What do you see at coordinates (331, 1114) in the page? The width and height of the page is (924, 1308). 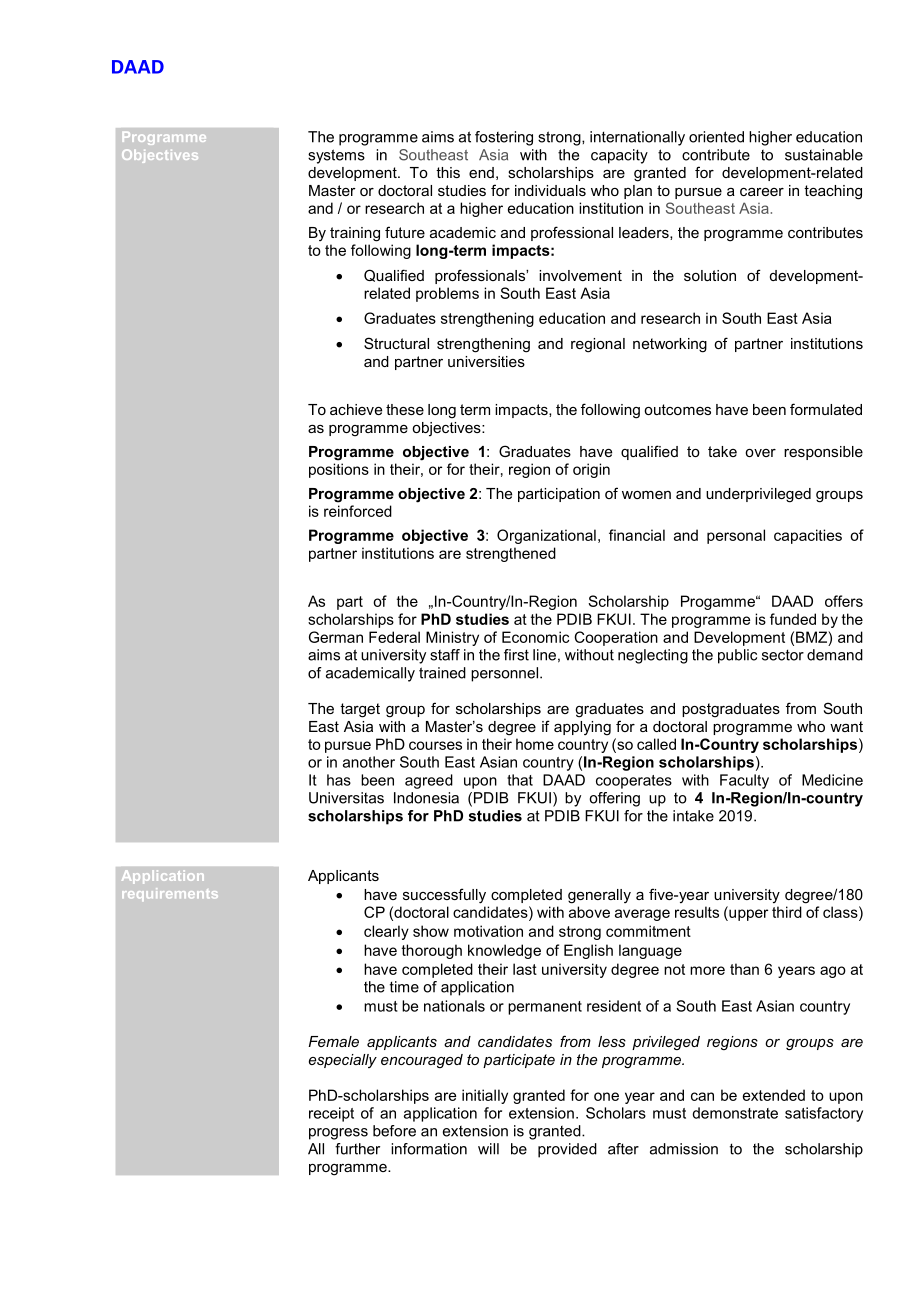 I see `receipt` at bounding box center [331, 1114].
